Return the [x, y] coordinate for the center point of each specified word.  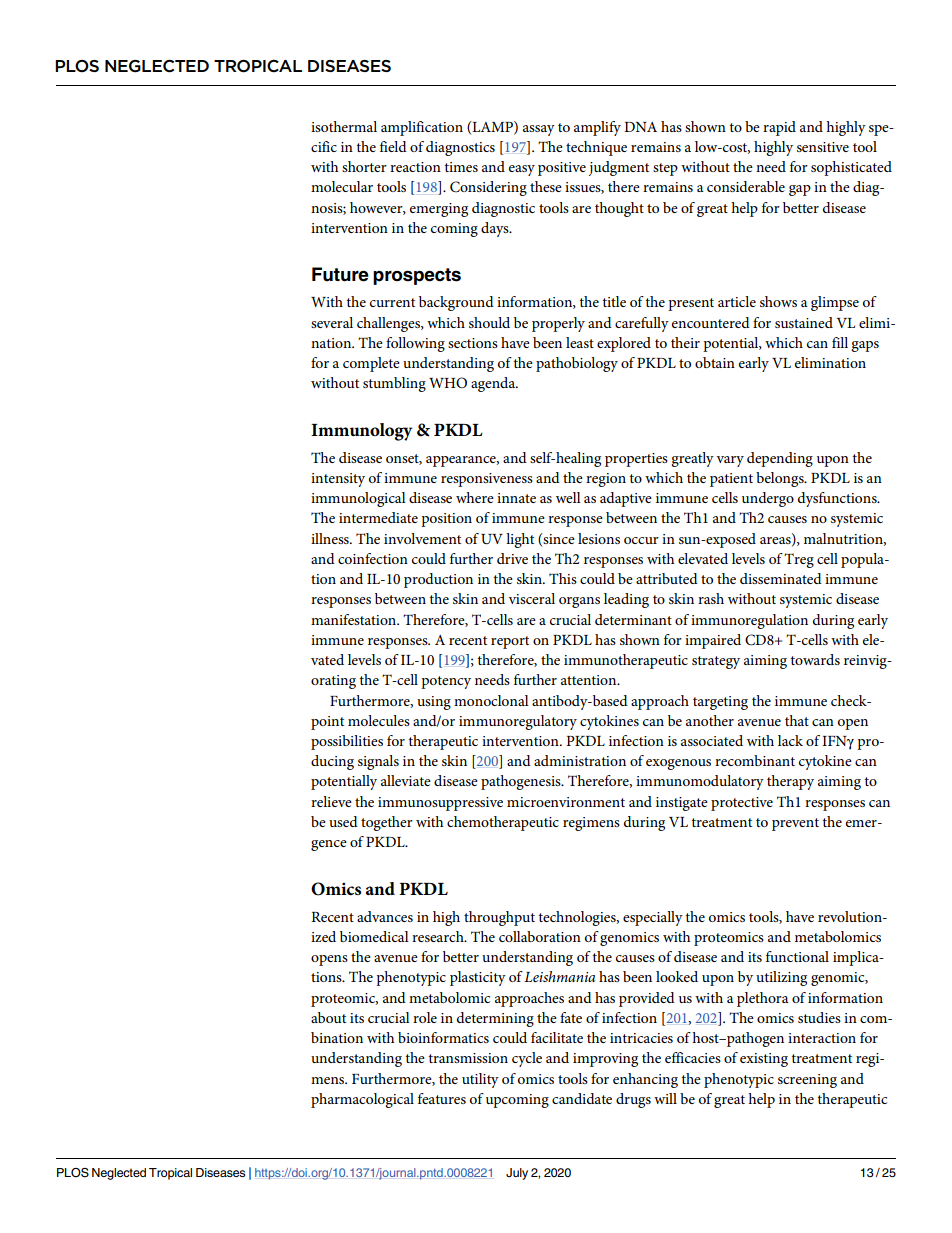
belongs [781, 479]
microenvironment [566, 802]
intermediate [378, 517]
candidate [582, 1098]
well [568, 497]
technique [596, 148]
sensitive [823, 147]
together [387, 823]
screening [807, 1081]
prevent [795, 824]
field [393, 146]
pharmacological [362, 1100]
